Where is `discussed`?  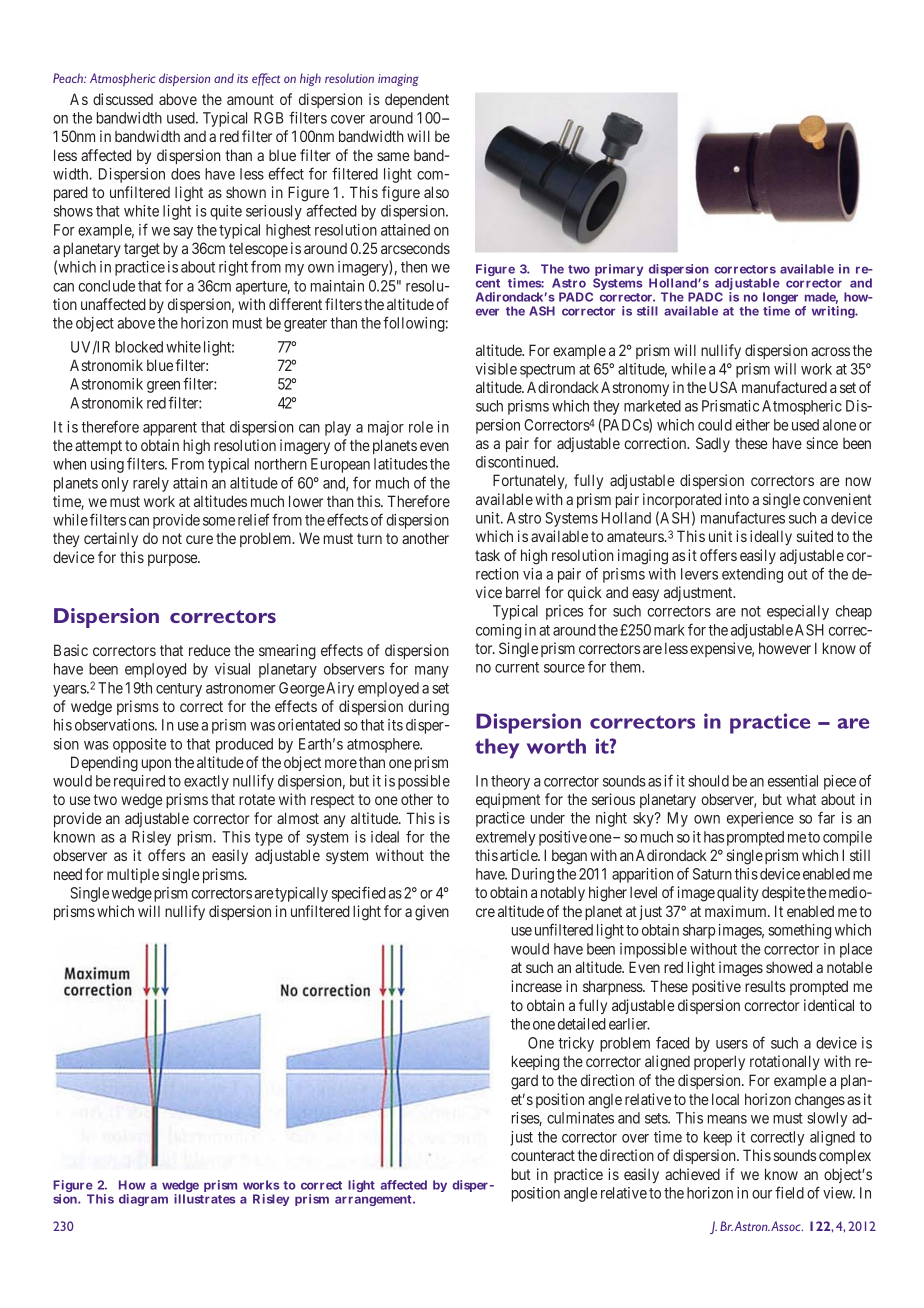
discussed is located at coordinates (123, 99).
